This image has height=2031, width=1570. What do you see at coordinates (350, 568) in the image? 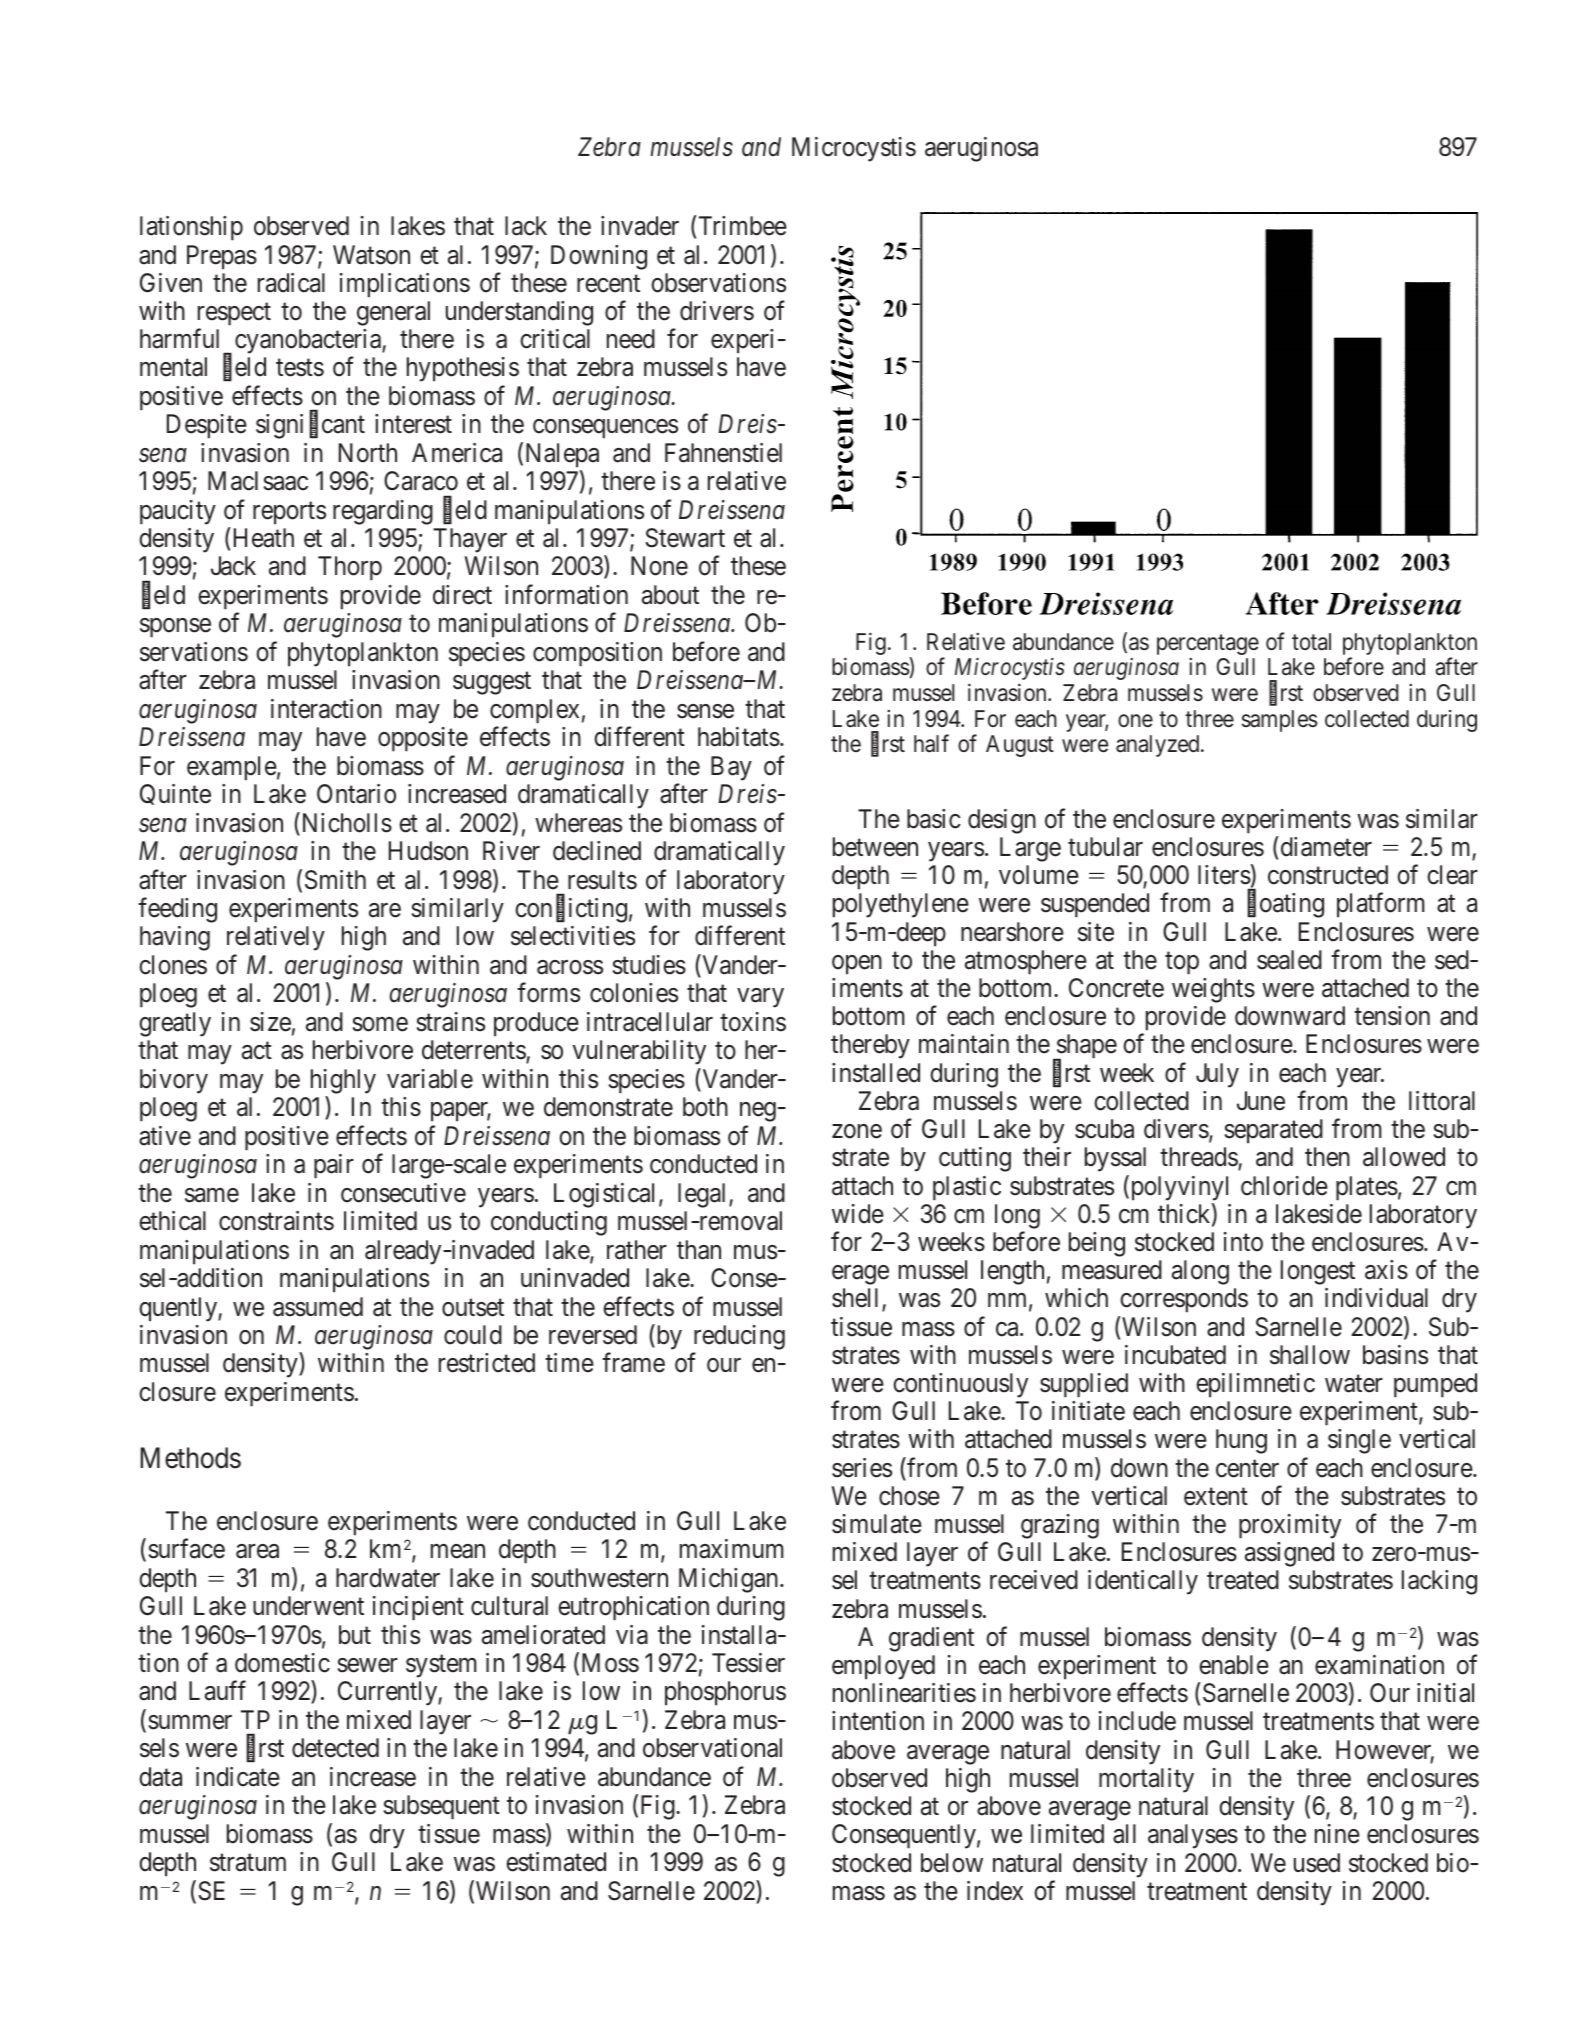
I see `Thorp` at bounding box center [350, 568].
